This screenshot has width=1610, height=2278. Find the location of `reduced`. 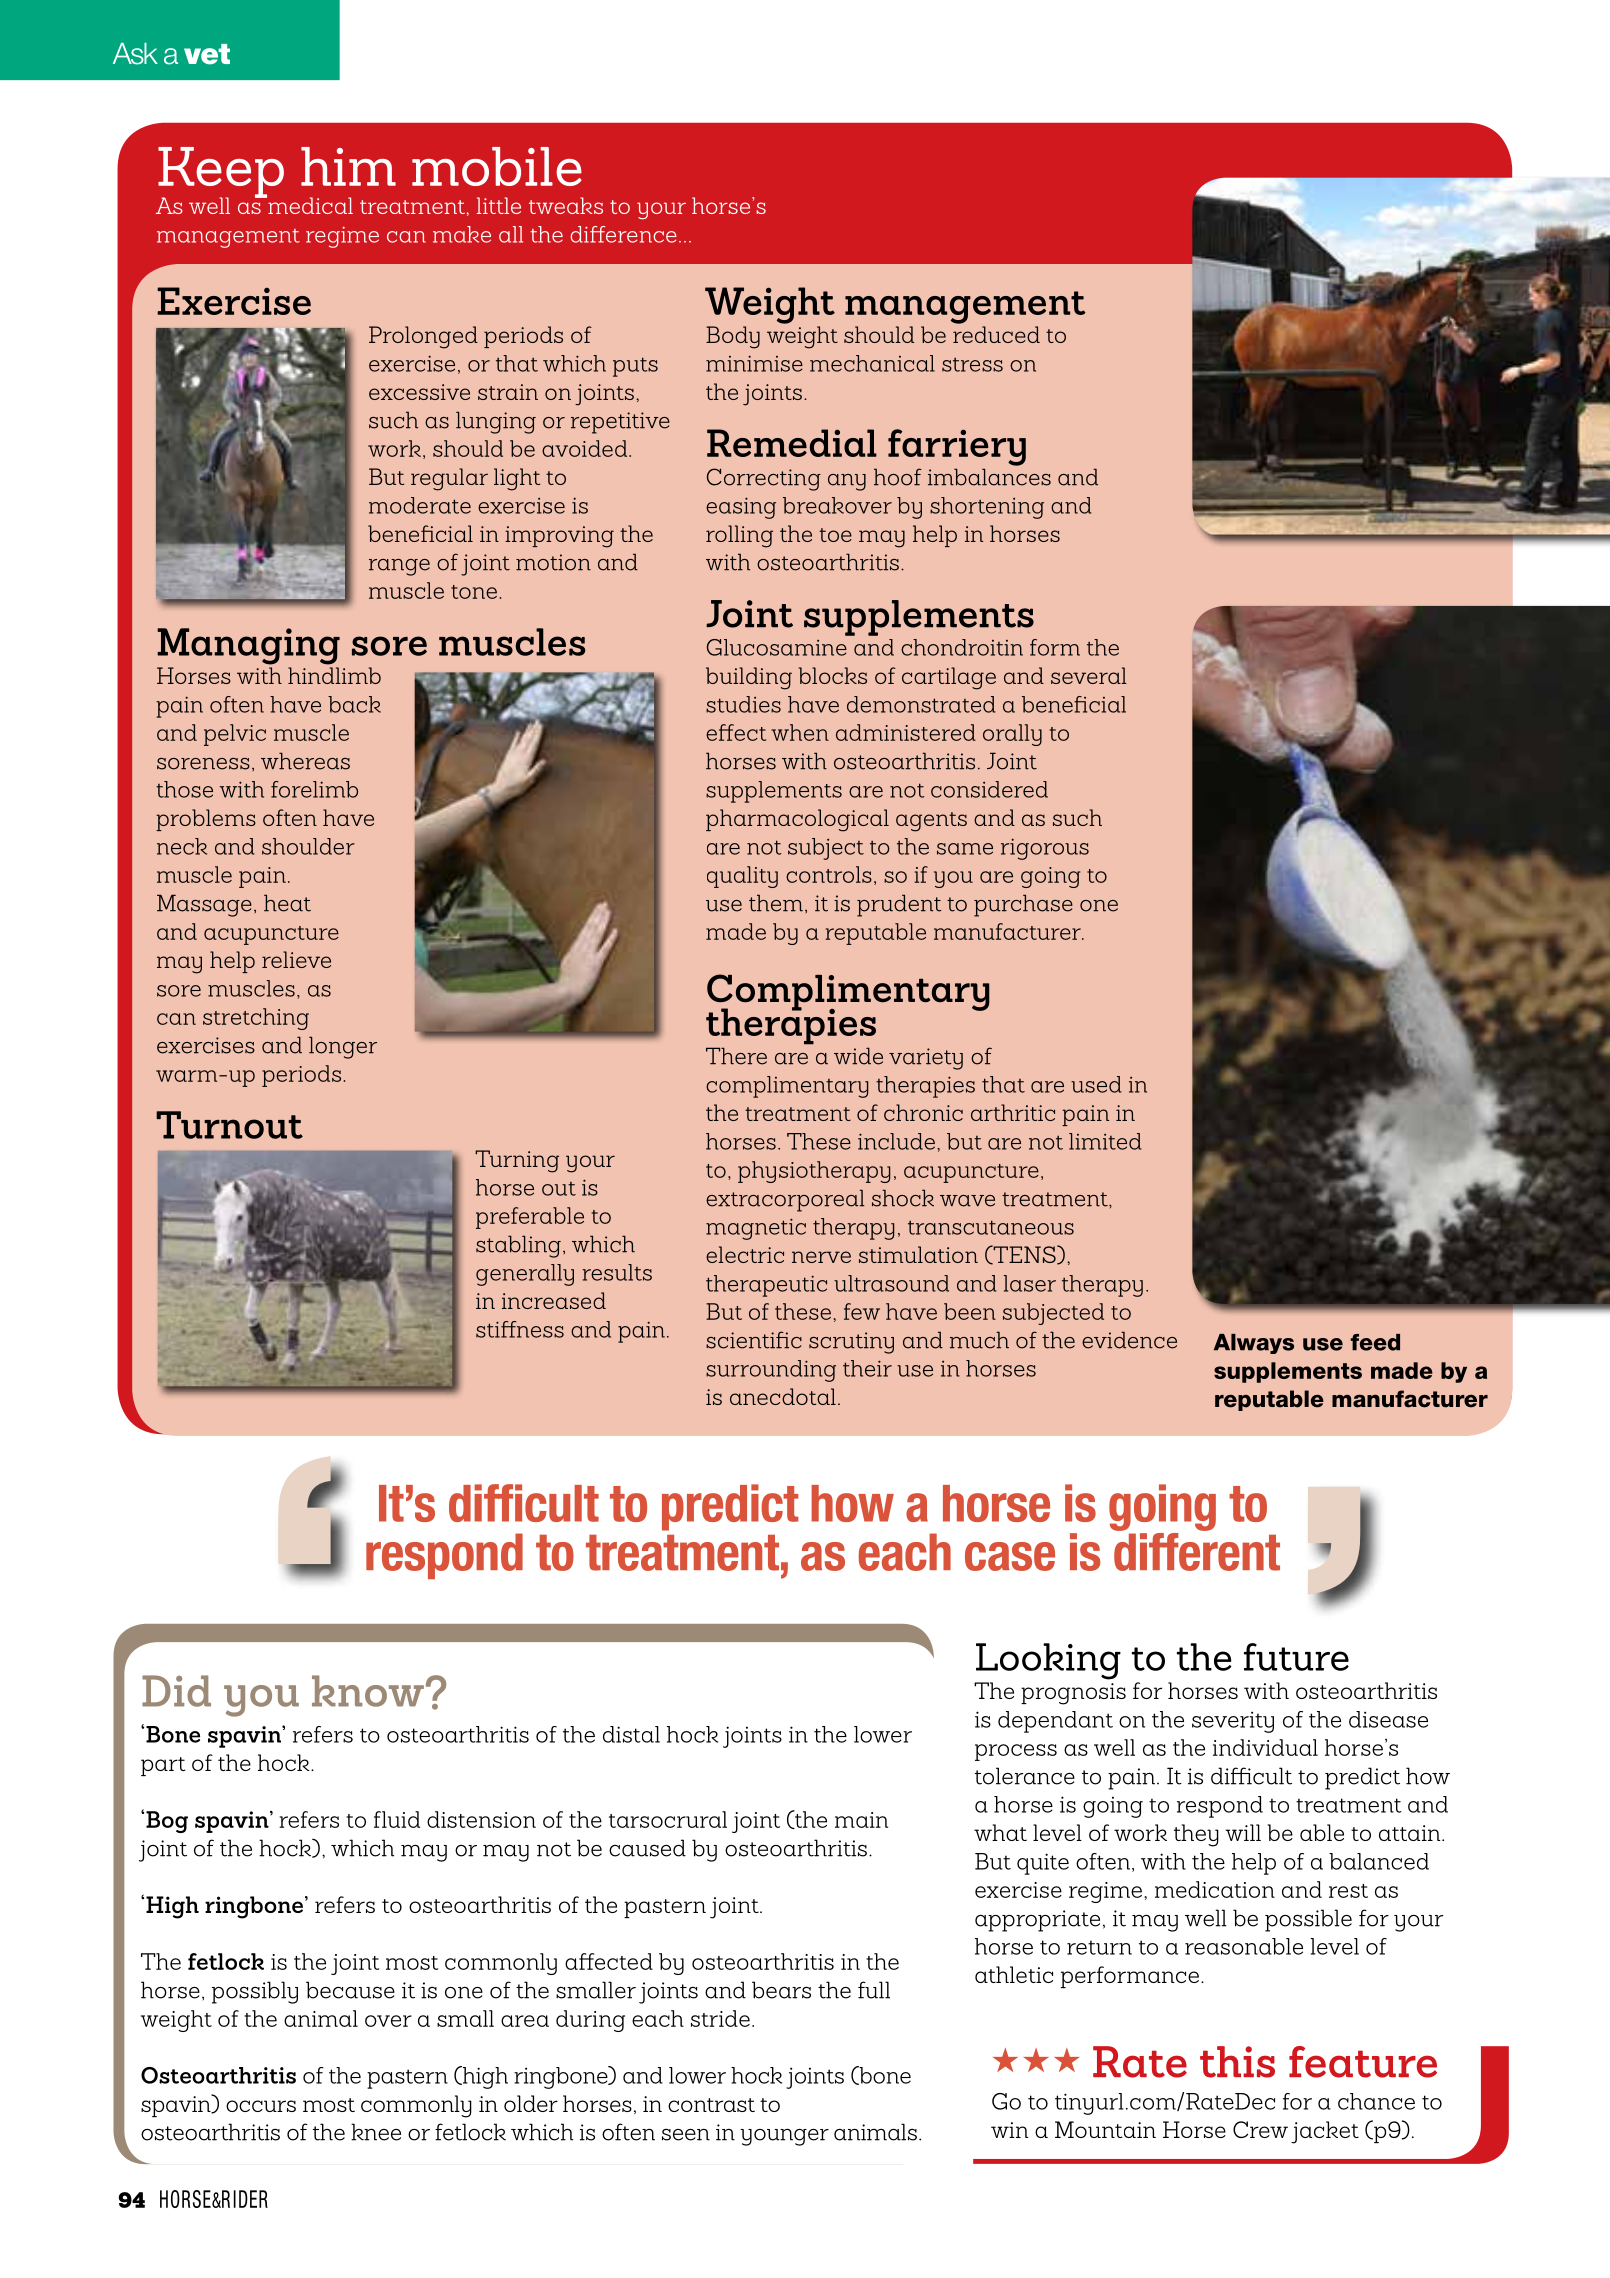

reduced is located at coordinates (996, 334).
